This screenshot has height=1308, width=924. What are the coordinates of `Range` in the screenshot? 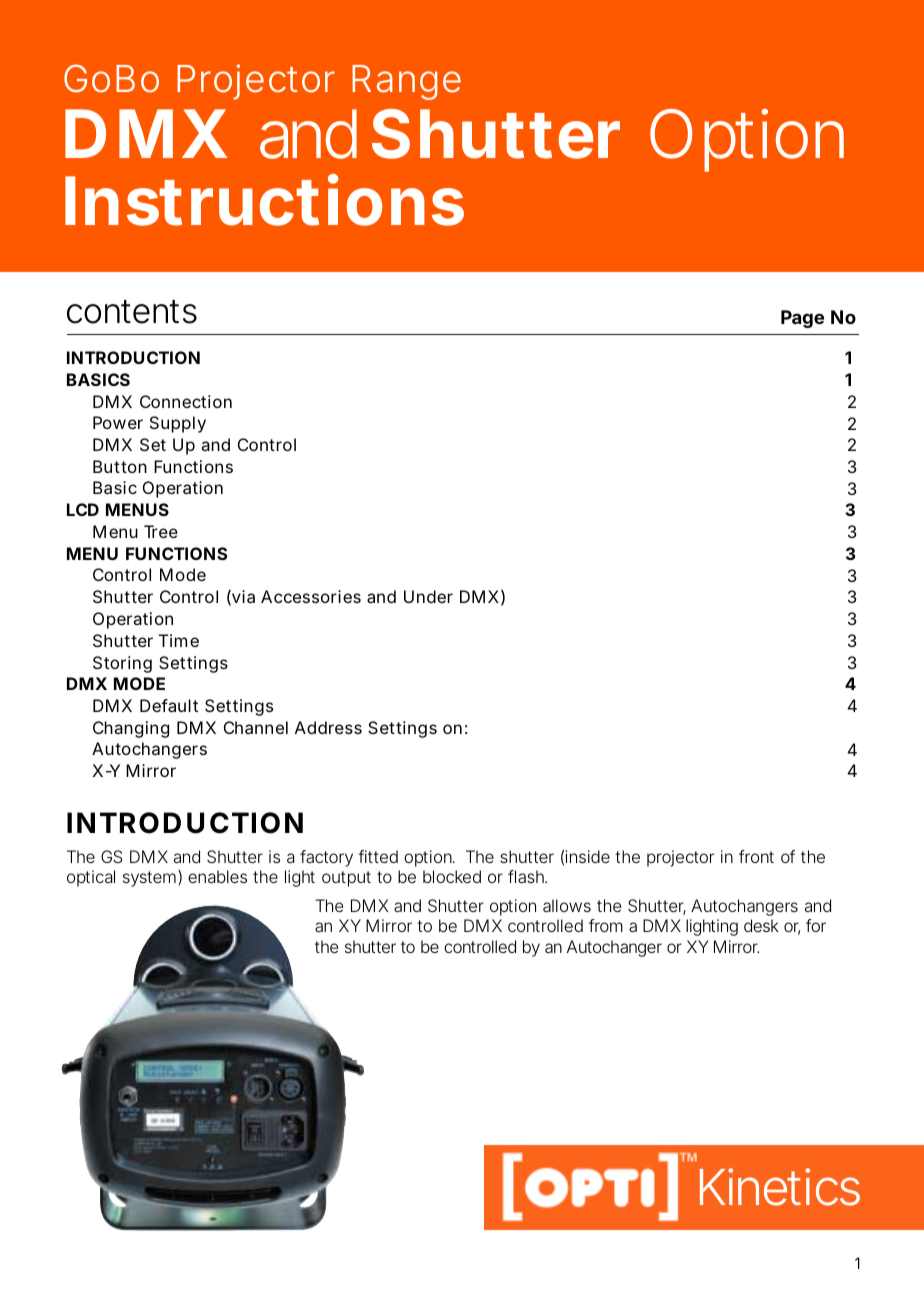 It's located at (406, 82).
